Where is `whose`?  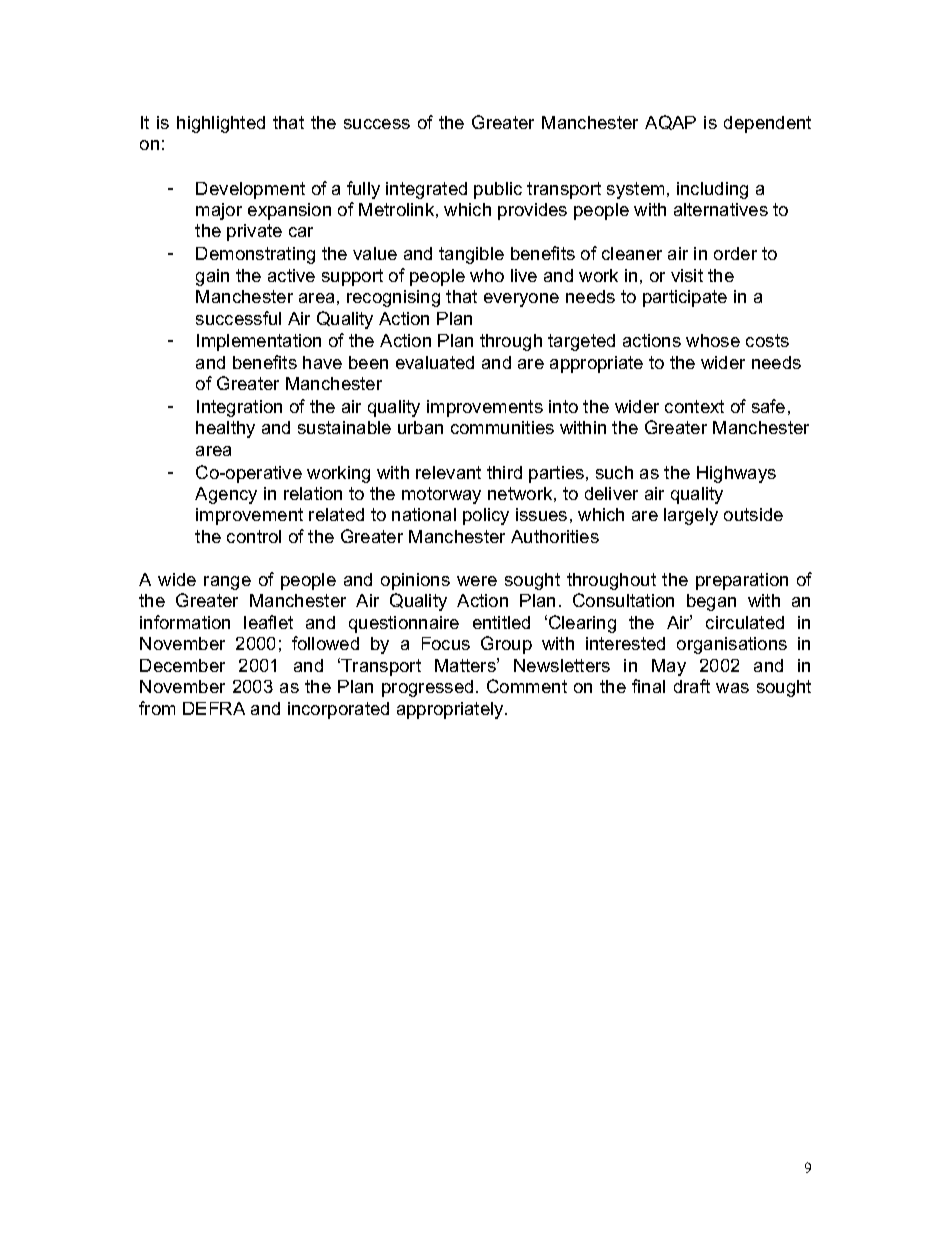
whose is located at coordinates (713, 340).
